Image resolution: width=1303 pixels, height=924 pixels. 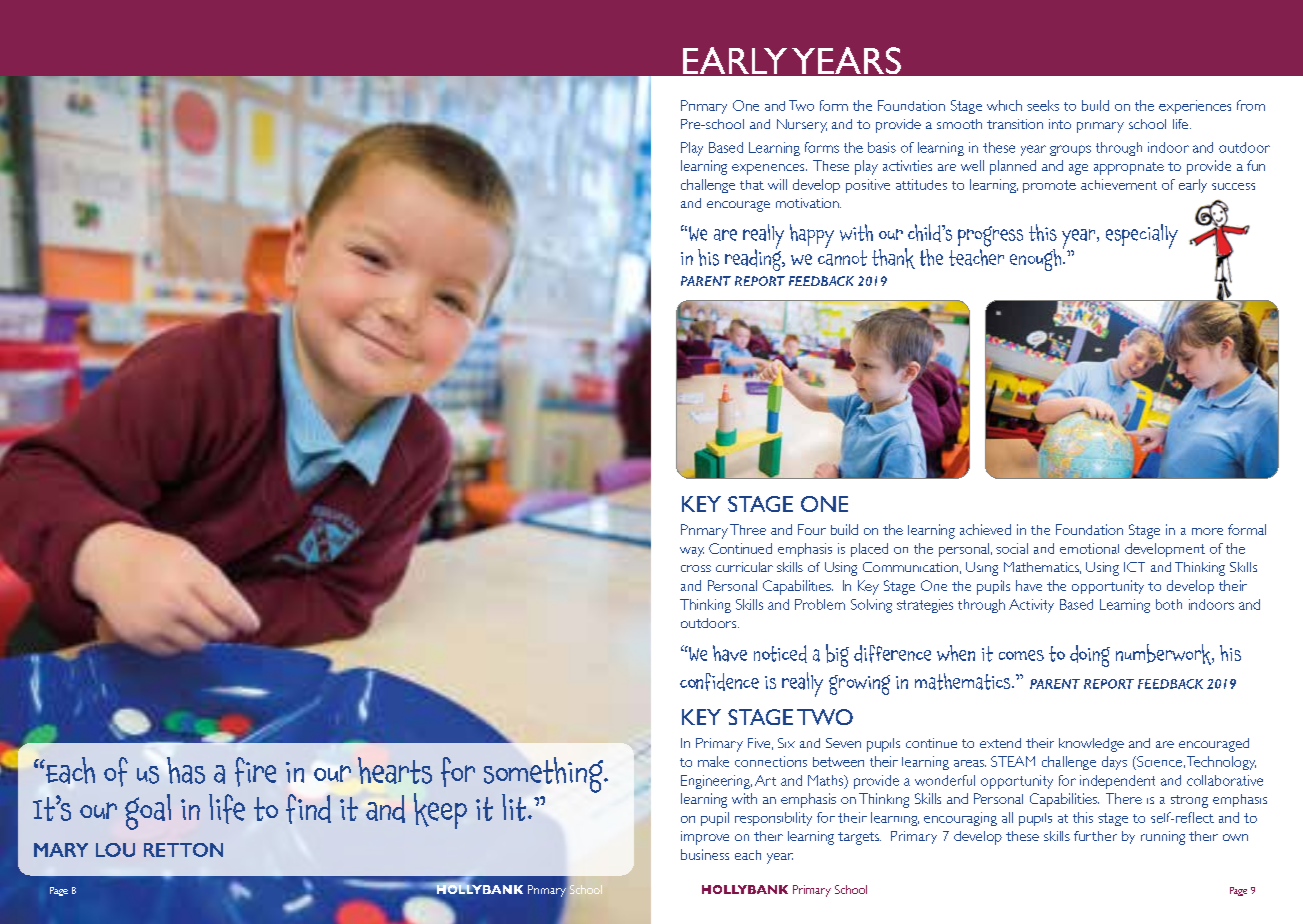 What do you see at coordinates (748, 529) in the screenshot?
I see `Three` at bounding box center [748, 529].
